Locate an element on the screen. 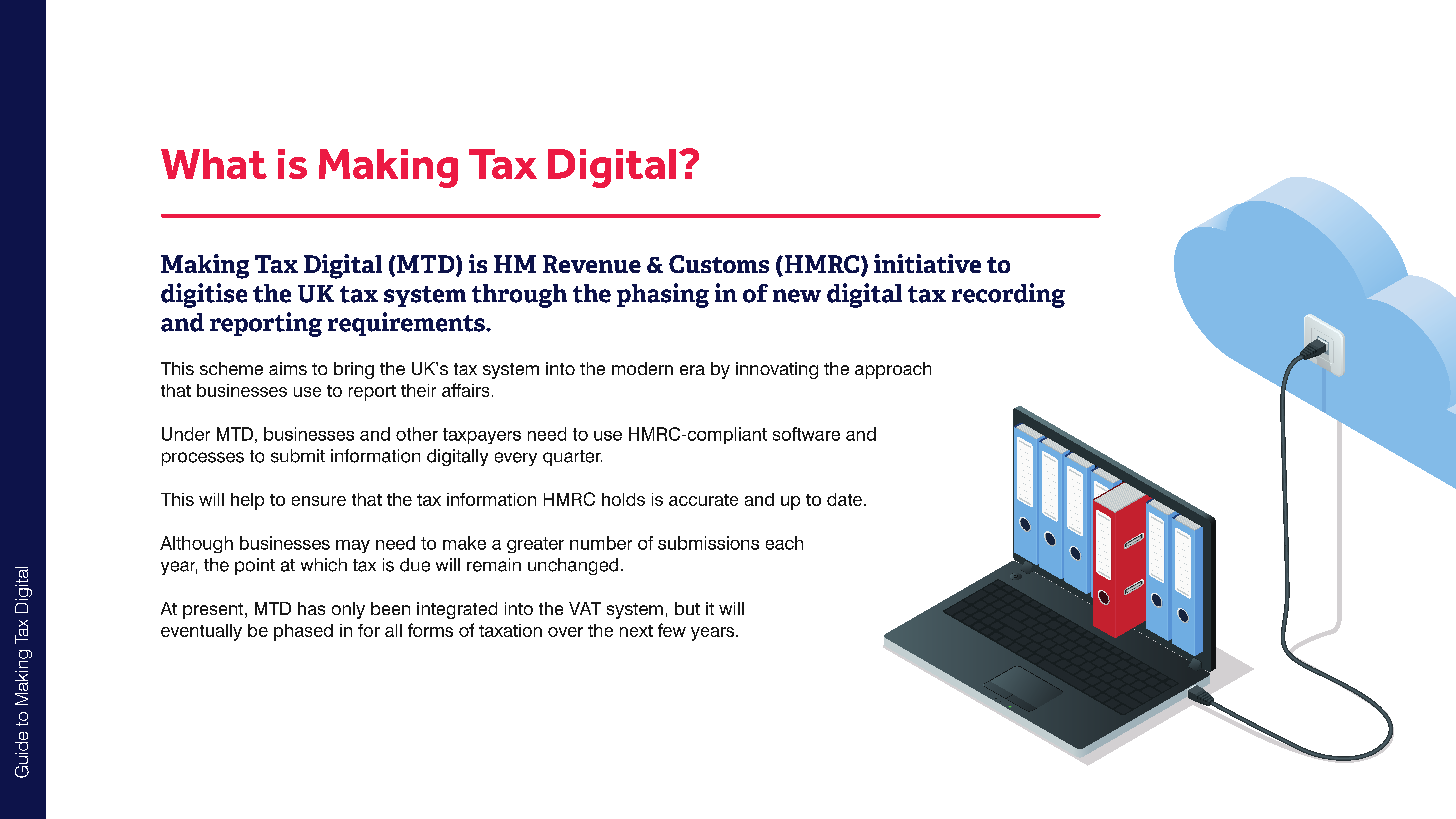  ensure is located at coordinates (319, 501).
